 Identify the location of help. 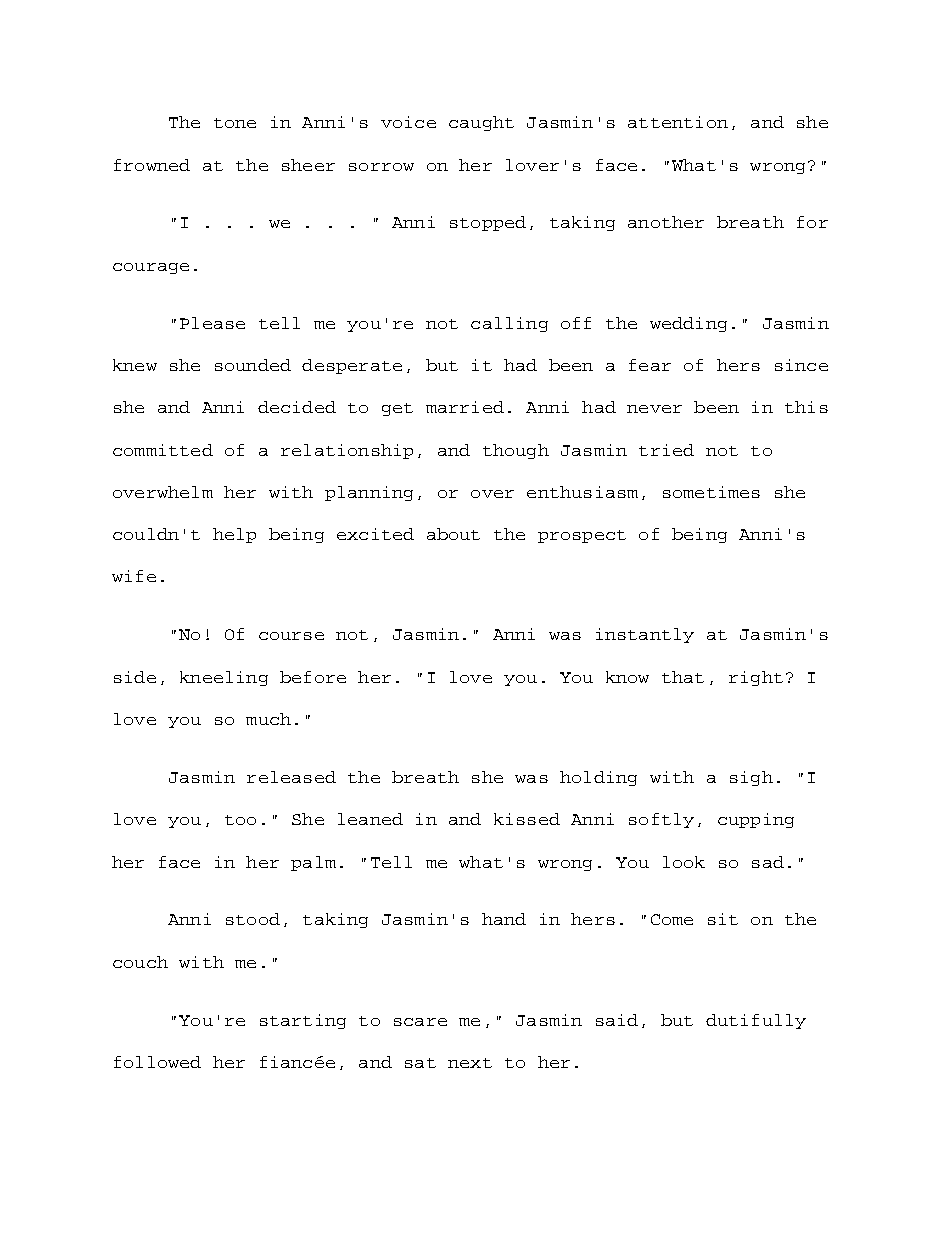
(234, 535).
